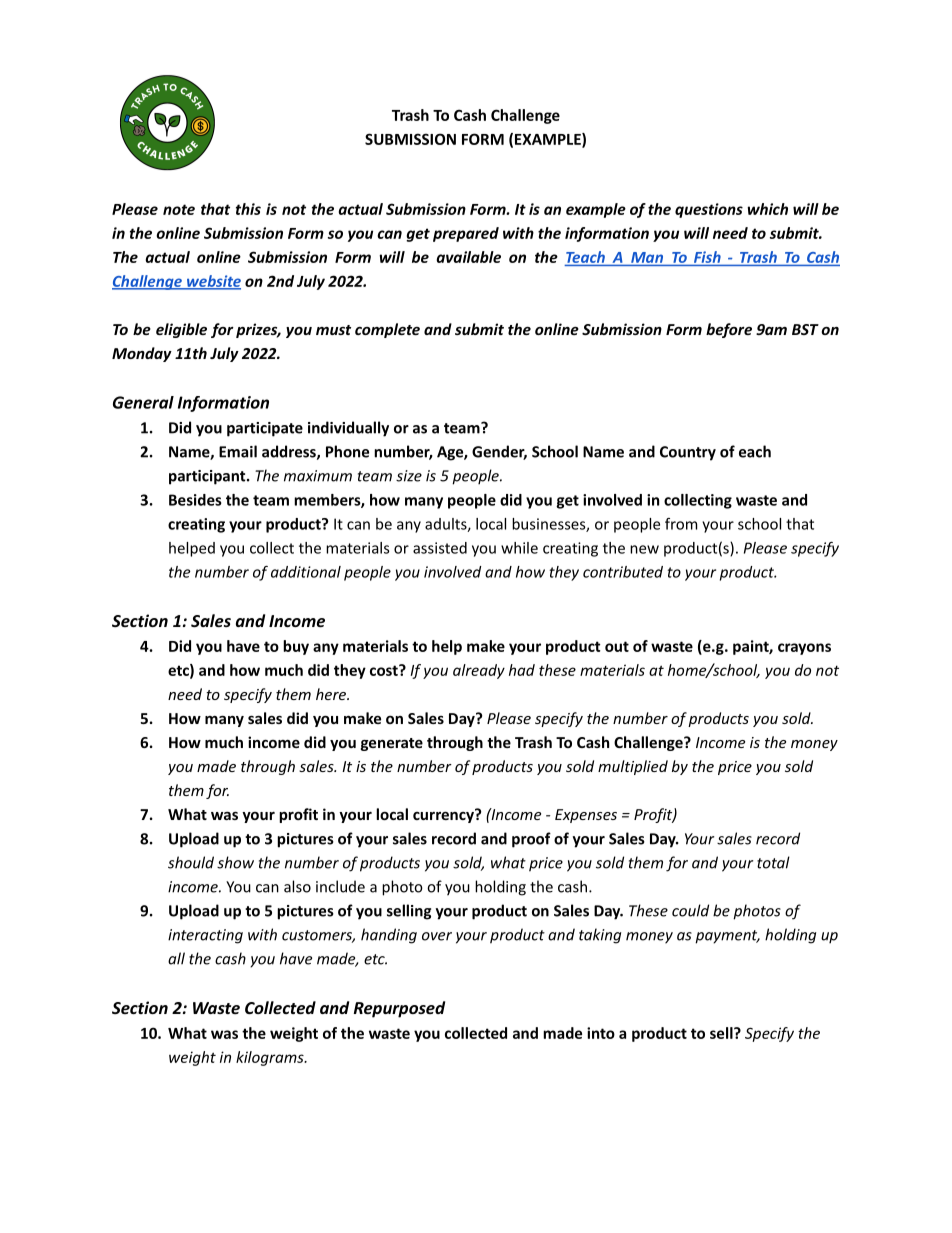  What do you see at coordinates (248, 209) in the screenshot?
I see `this` at bounding box center [248, 209].
